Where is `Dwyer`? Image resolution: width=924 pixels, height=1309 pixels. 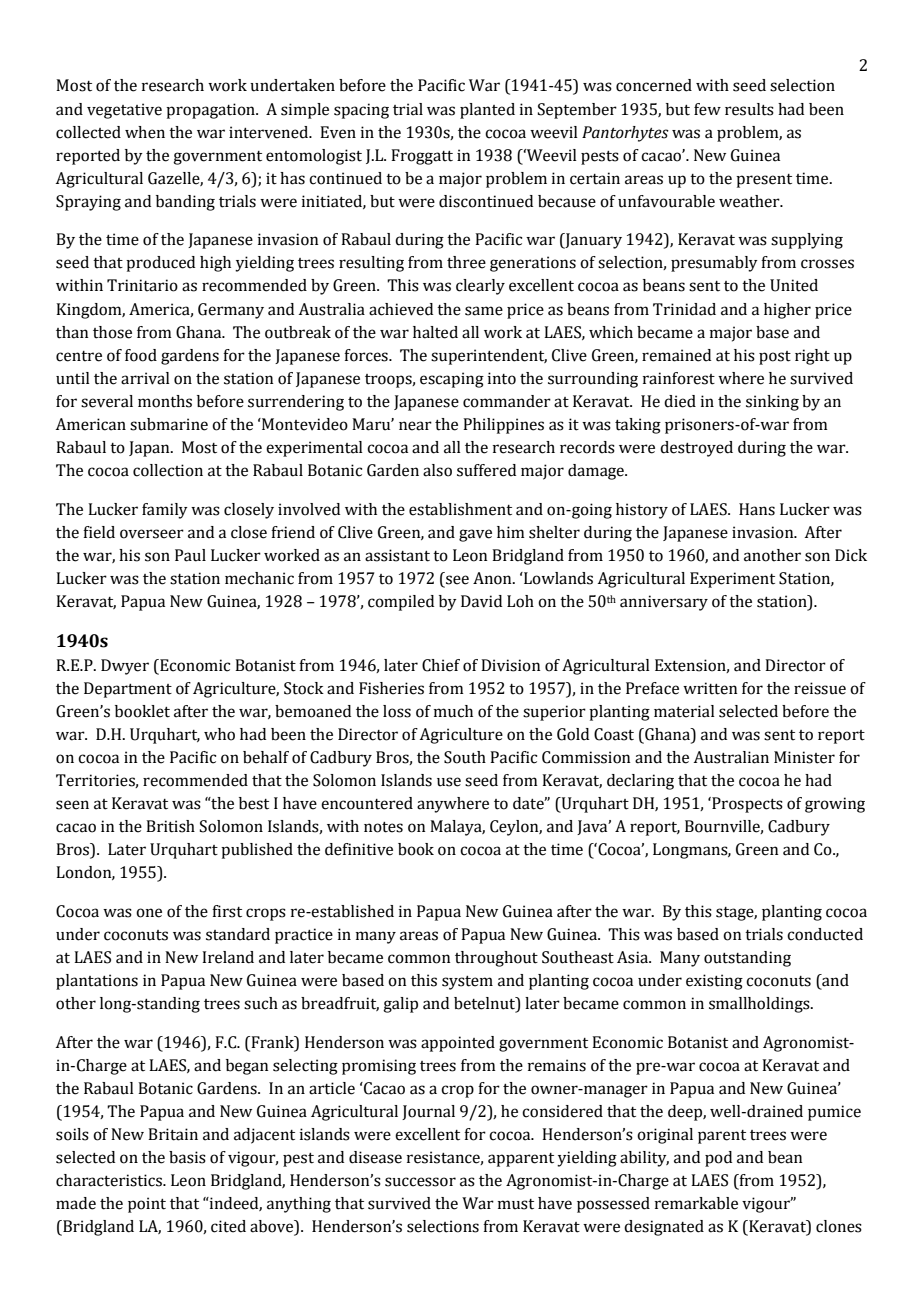 Dwyer is located at coordinates (125, 667).
